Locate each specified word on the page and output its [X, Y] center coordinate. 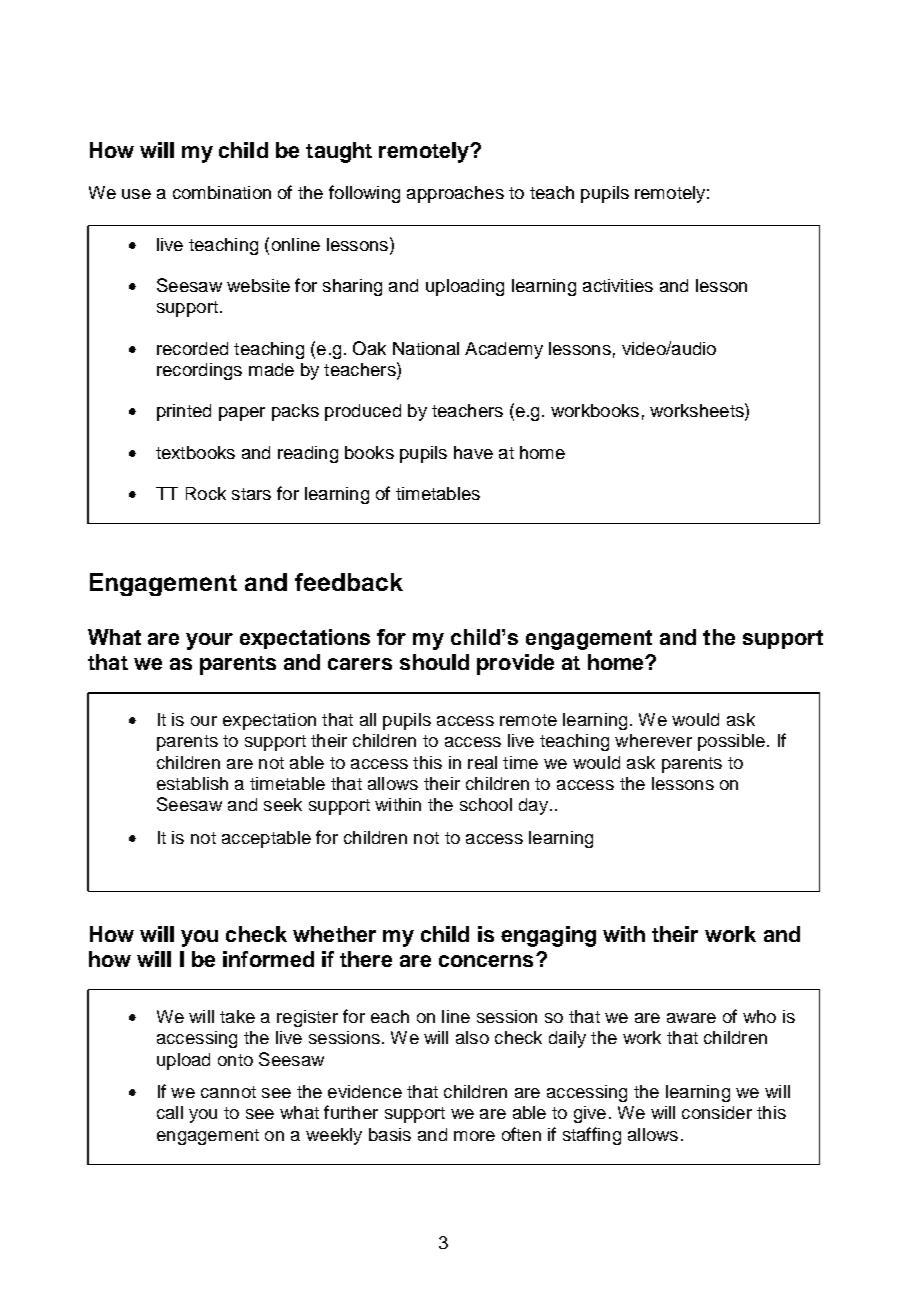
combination [222, 192]
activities [618, 285]
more [474, 1136]
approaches [455, 194]
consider [717, 1112]
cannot [228, 1092]
